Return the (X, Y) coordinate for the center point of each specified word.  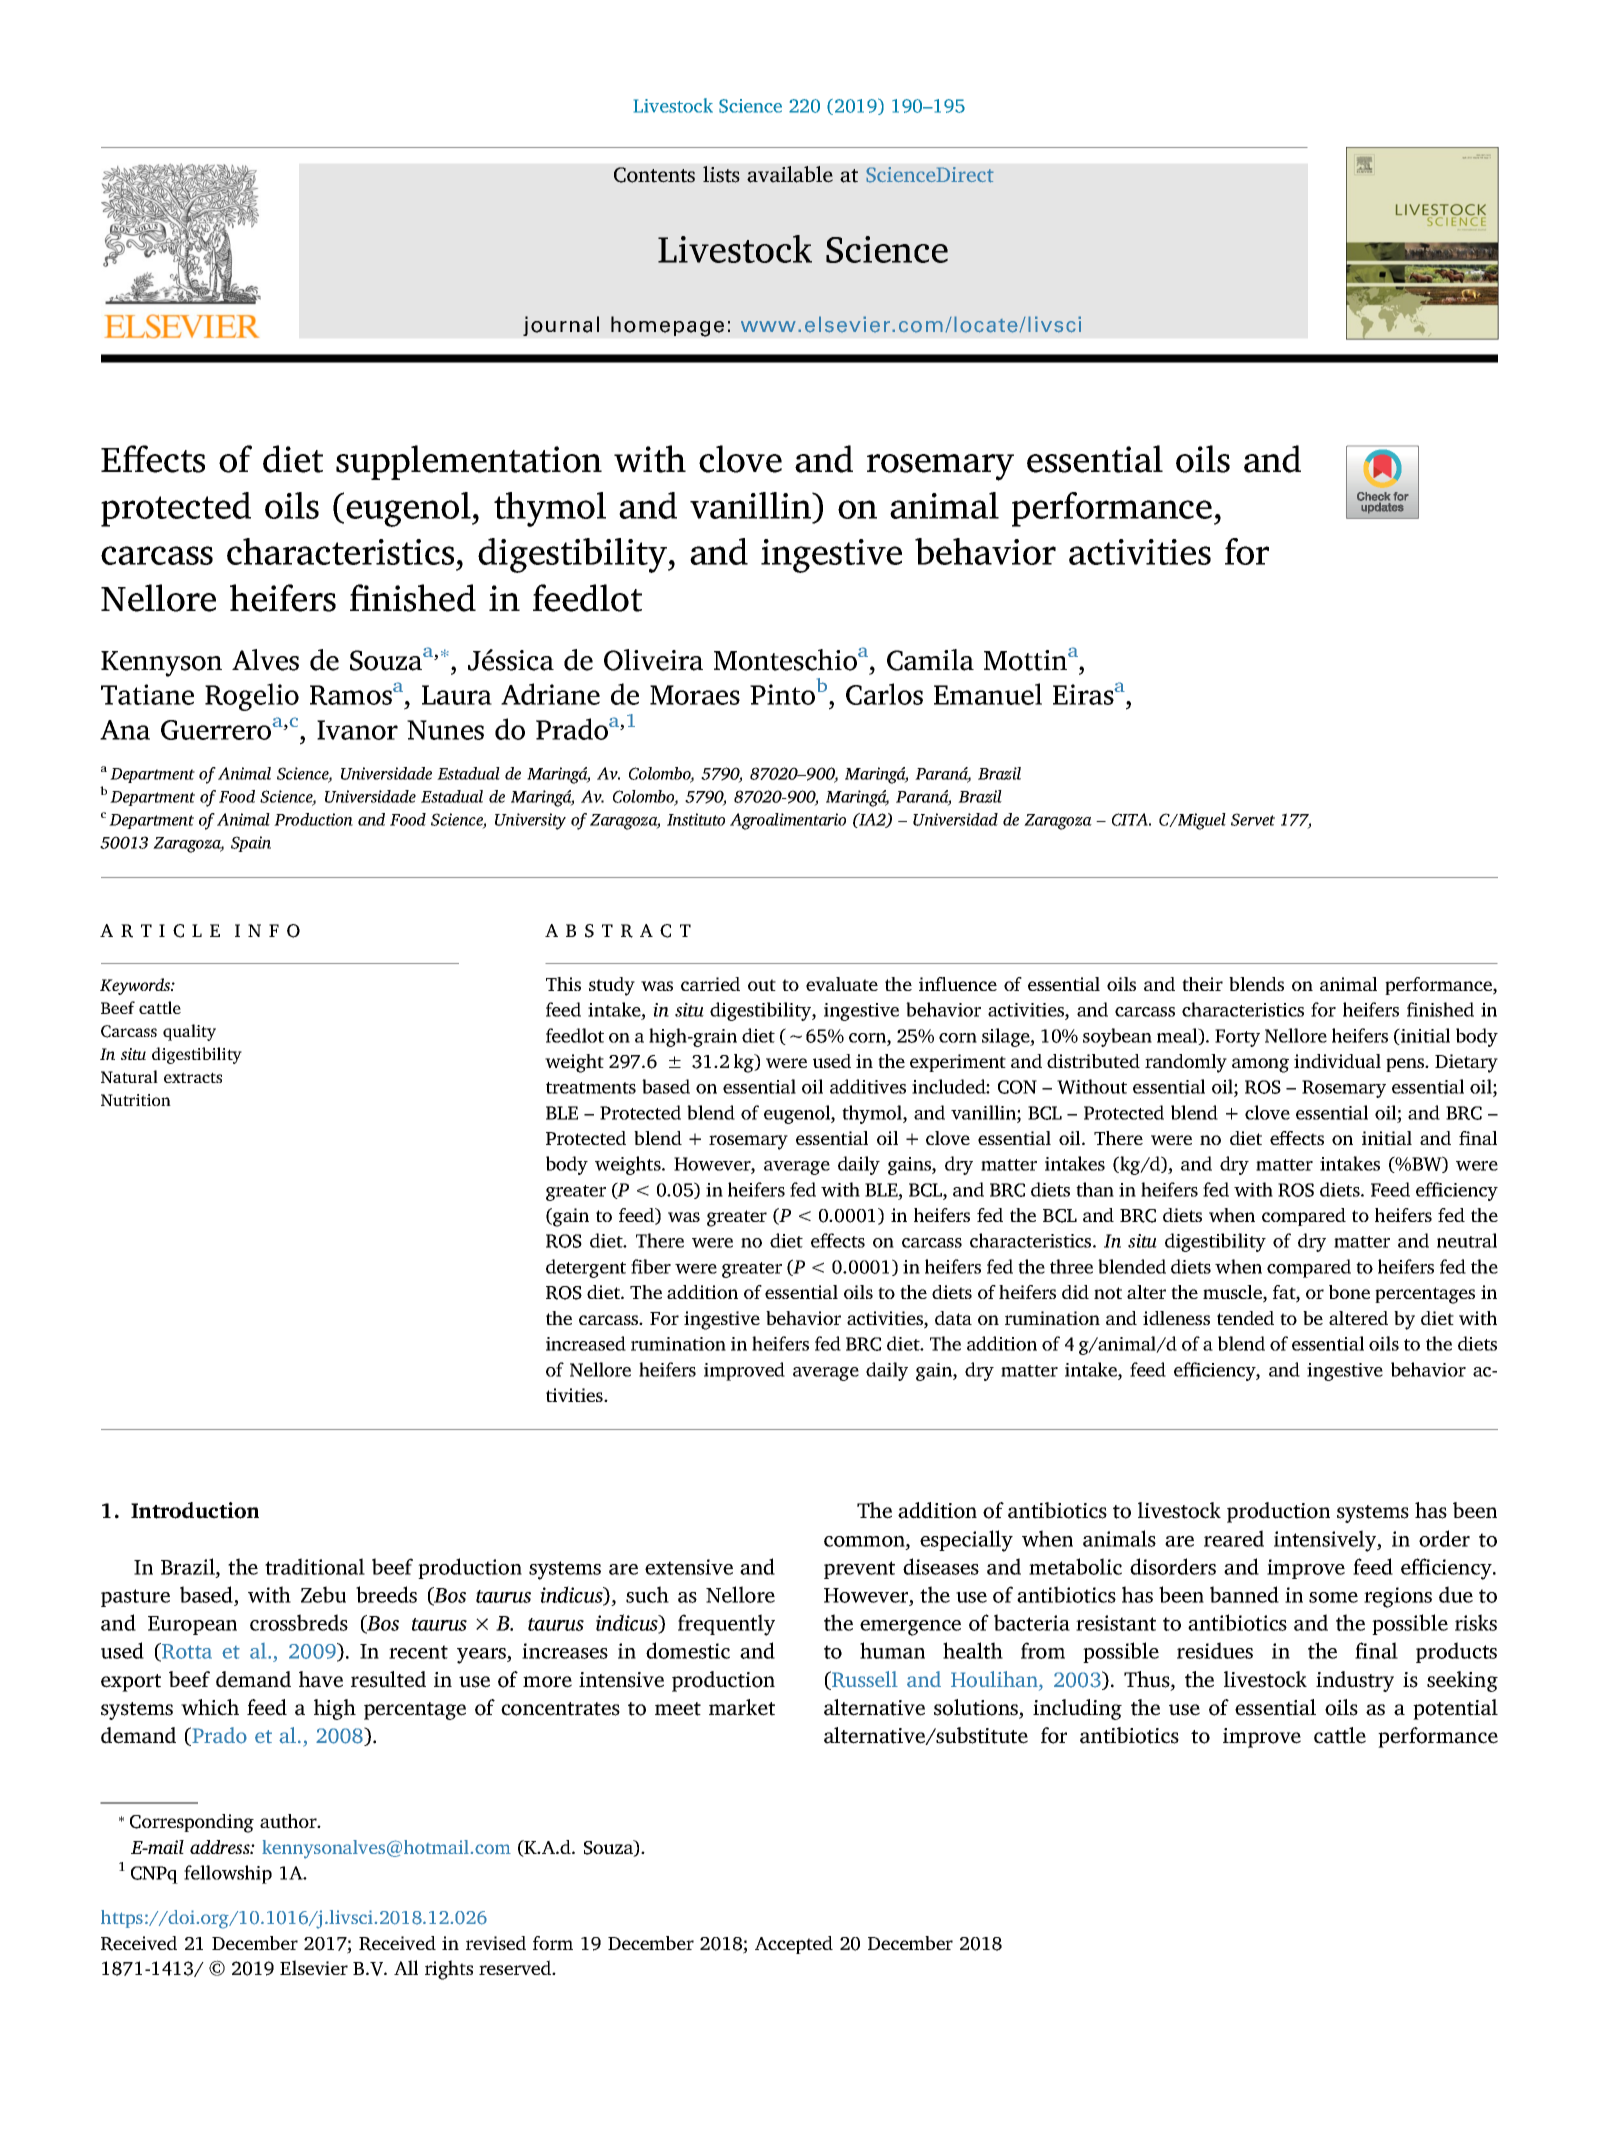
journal (561, 326)
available (790, 174)
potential (1455, 1709)
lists (721, 174)
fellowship (228, 1874)
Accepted (794, 1945)
